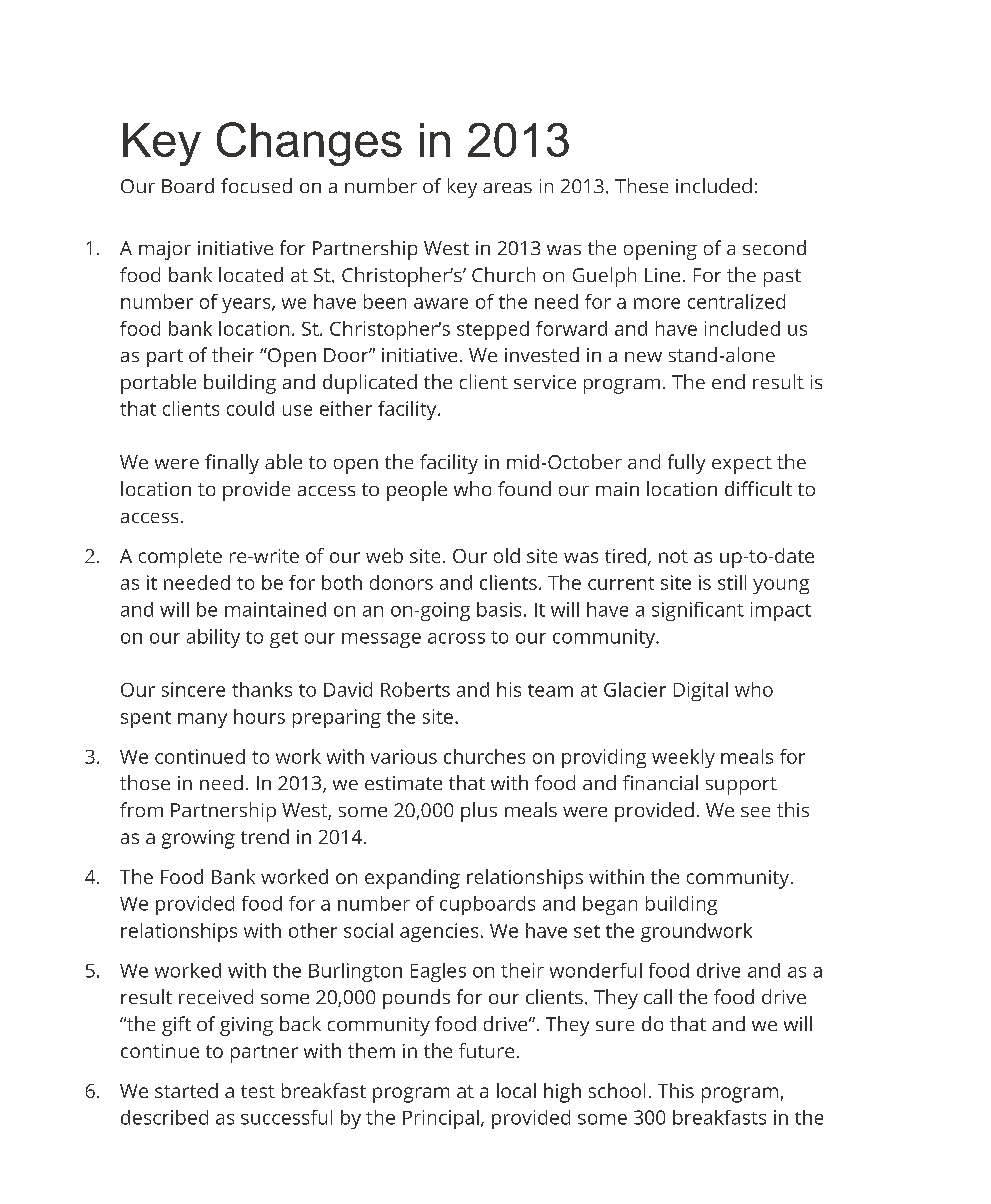 The image size is (991, 1204). I want to click on finally, so click(232, 464).
